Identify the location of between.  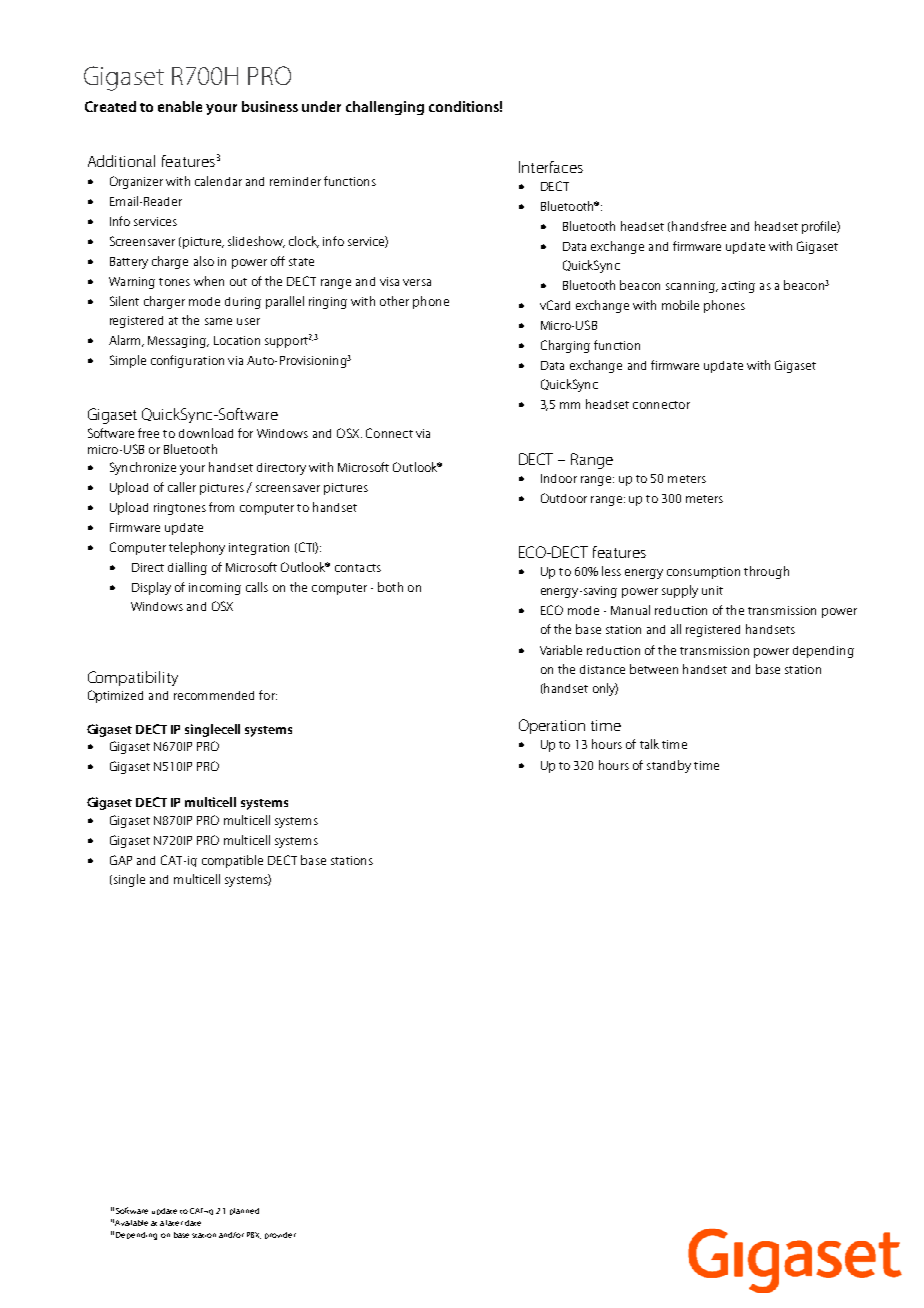
(654, 669).
